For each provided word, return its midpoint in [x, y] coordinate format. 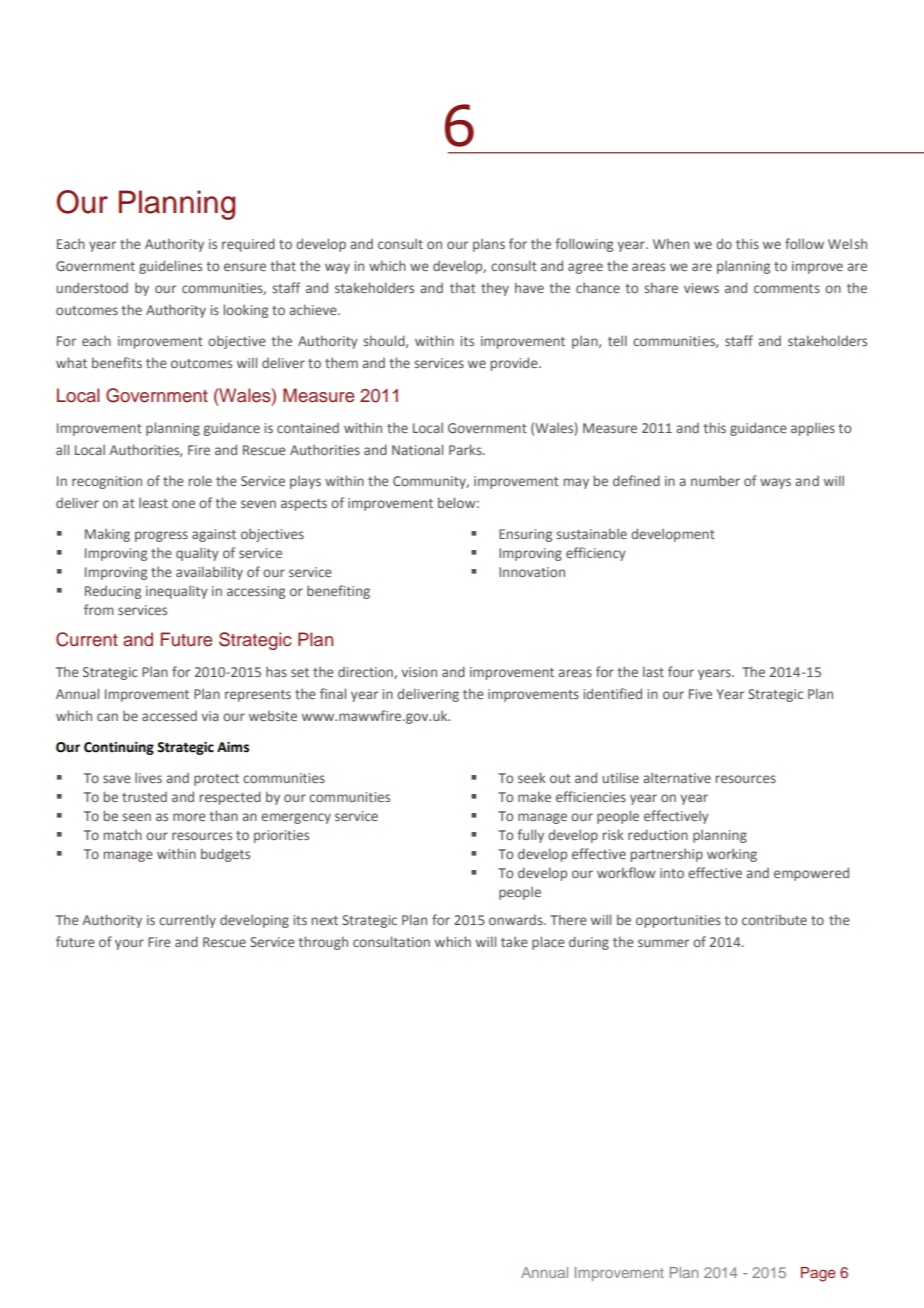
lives [148, 777]
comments [787, 288]
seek [532, 777]
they [495, 289]
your [129, 944]
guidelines [170, 267]
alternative [677, 777]
